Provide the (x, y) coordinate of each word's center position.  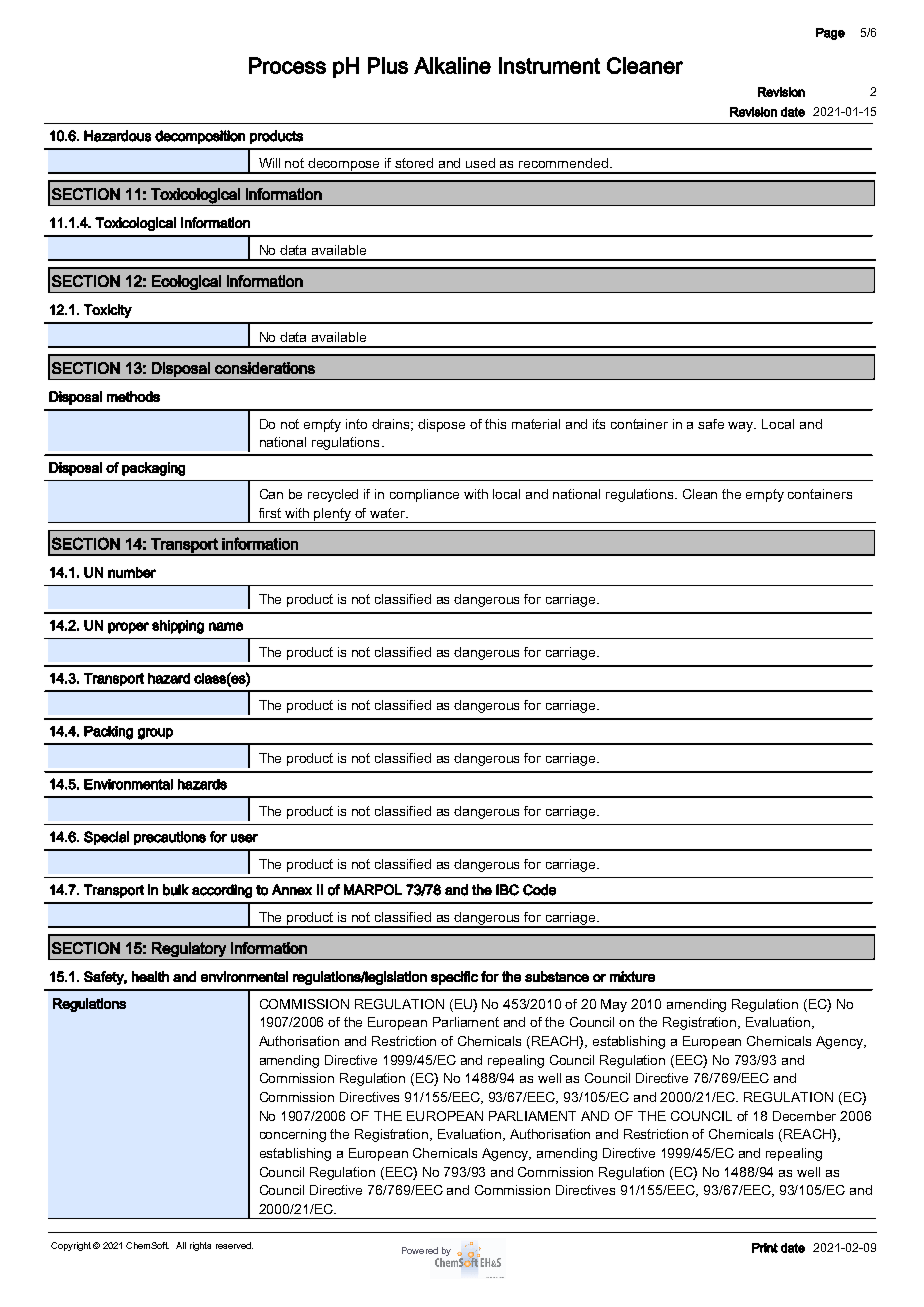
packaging (153, 469)
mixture (632, 976)
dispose (441, 425)
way (742, 427)
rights (200, 1246)
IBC (507, 890)
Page (830, 34)
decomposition (200, 137)
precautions (170, 838)
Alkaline (452, 65)
